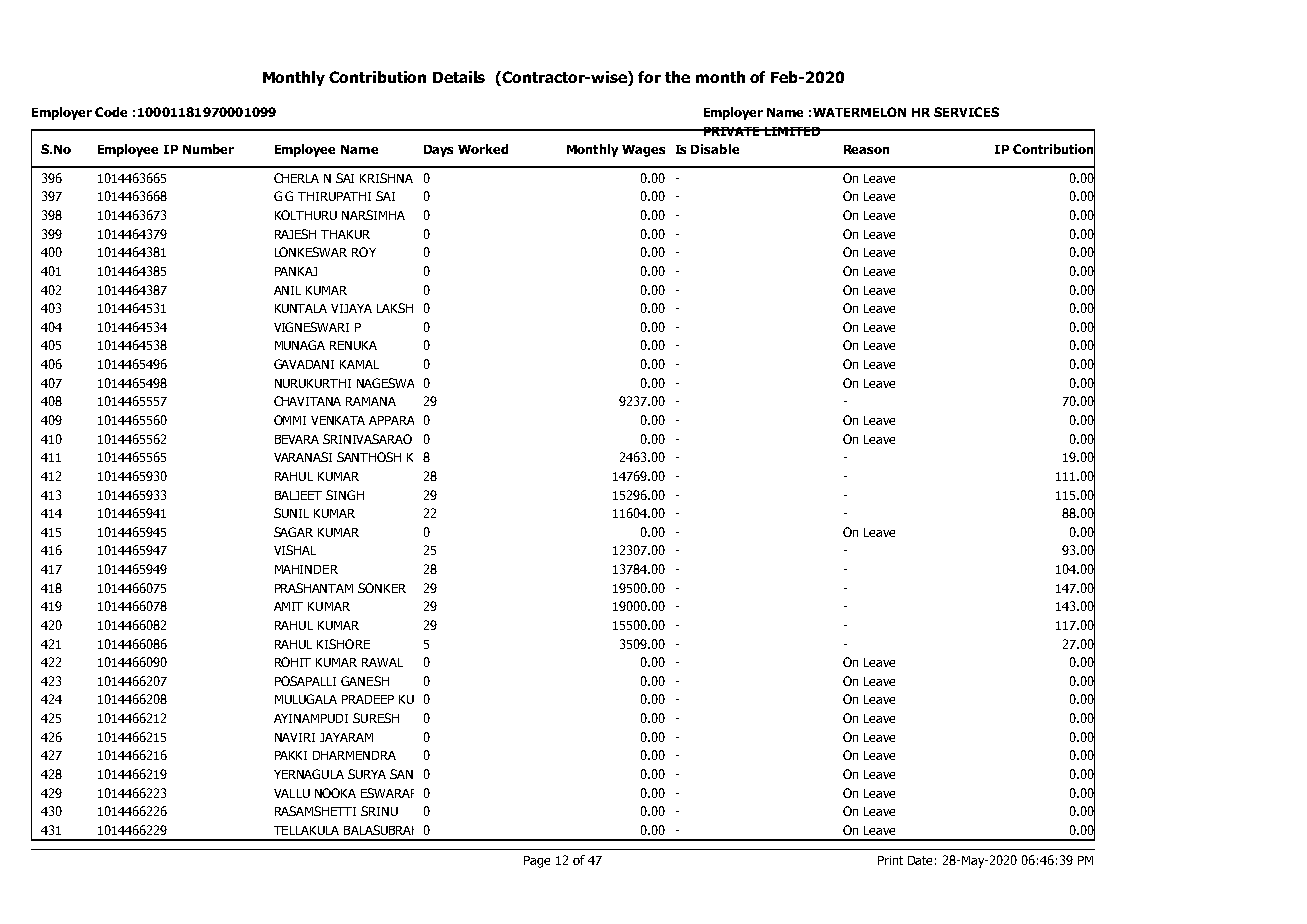 The width and height of the screenshot is (1307, 924). What do you see at coordinates (293, 662) in the screenshot?
I see `ROHIT` at bounding box center [293, 662].
